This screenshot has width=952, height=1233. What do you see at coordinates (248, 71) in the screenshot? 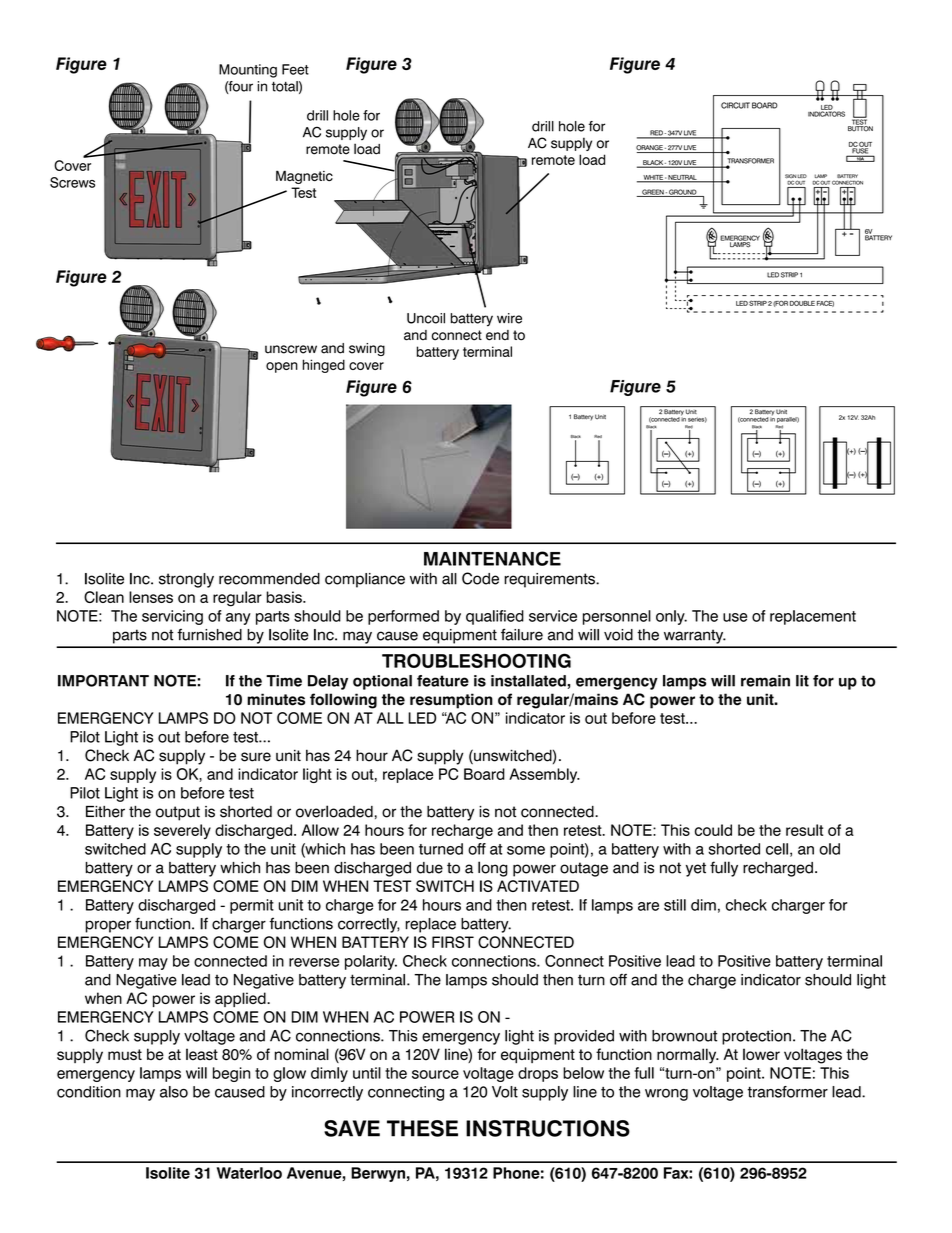
I see `Mounting` at bounding box center [248, 71].
